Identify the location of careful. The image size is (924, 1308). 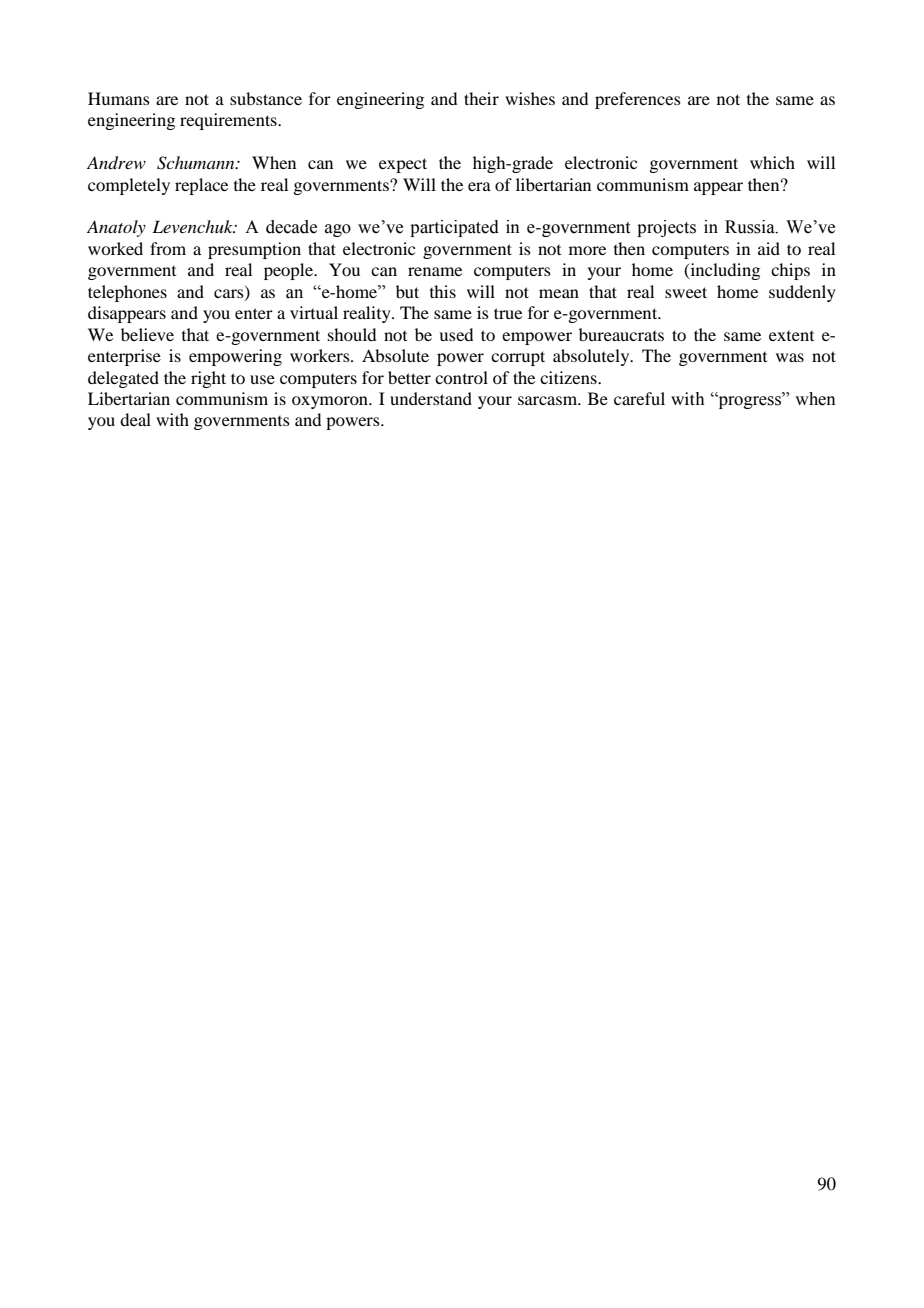
(639, 398).
